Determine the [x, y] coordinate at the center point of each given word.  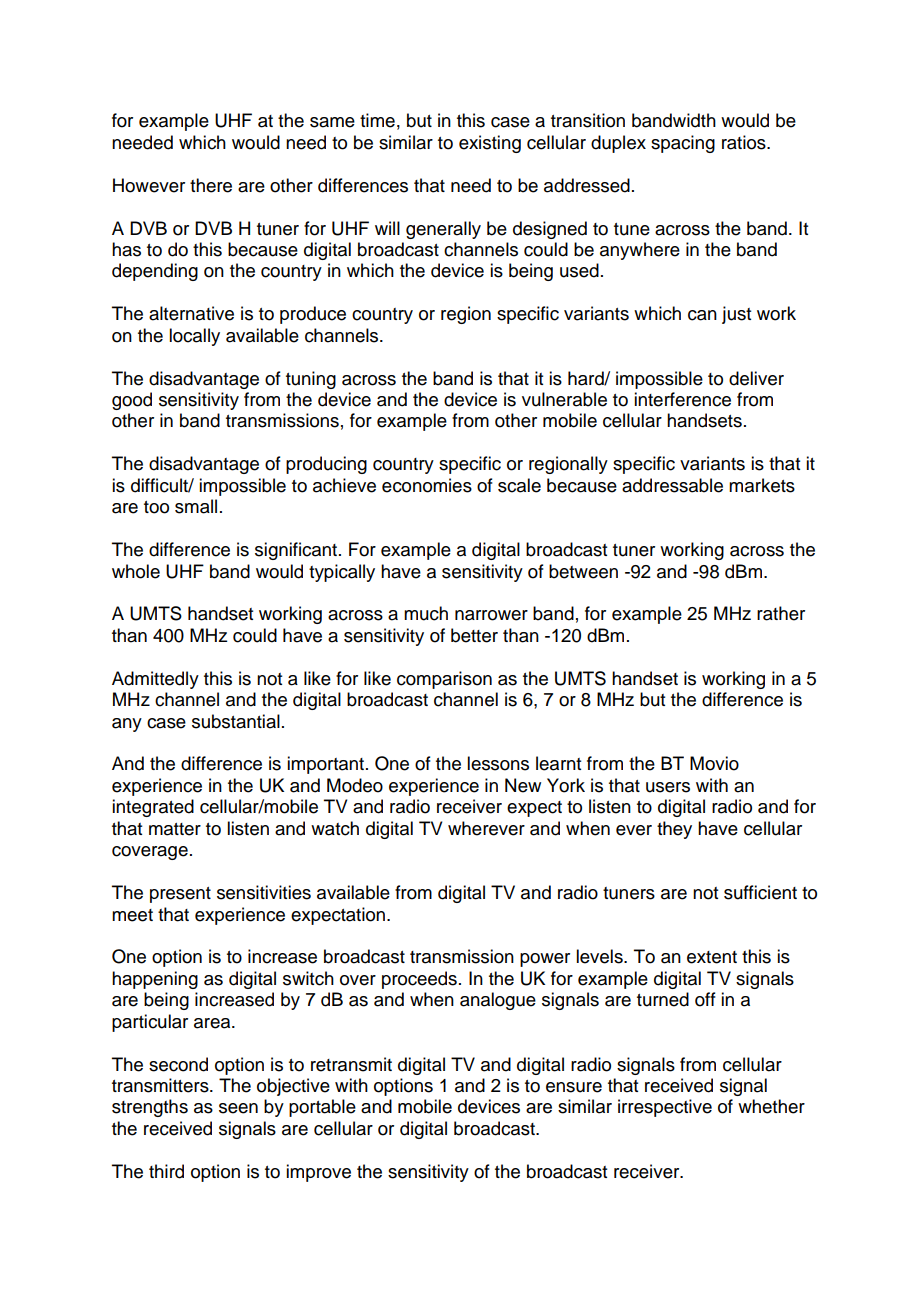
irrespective [665, 1108]
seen [238, 1108]
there [211, 185]
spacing [683, 144]
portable [322, 1108]
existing [490, 144]
